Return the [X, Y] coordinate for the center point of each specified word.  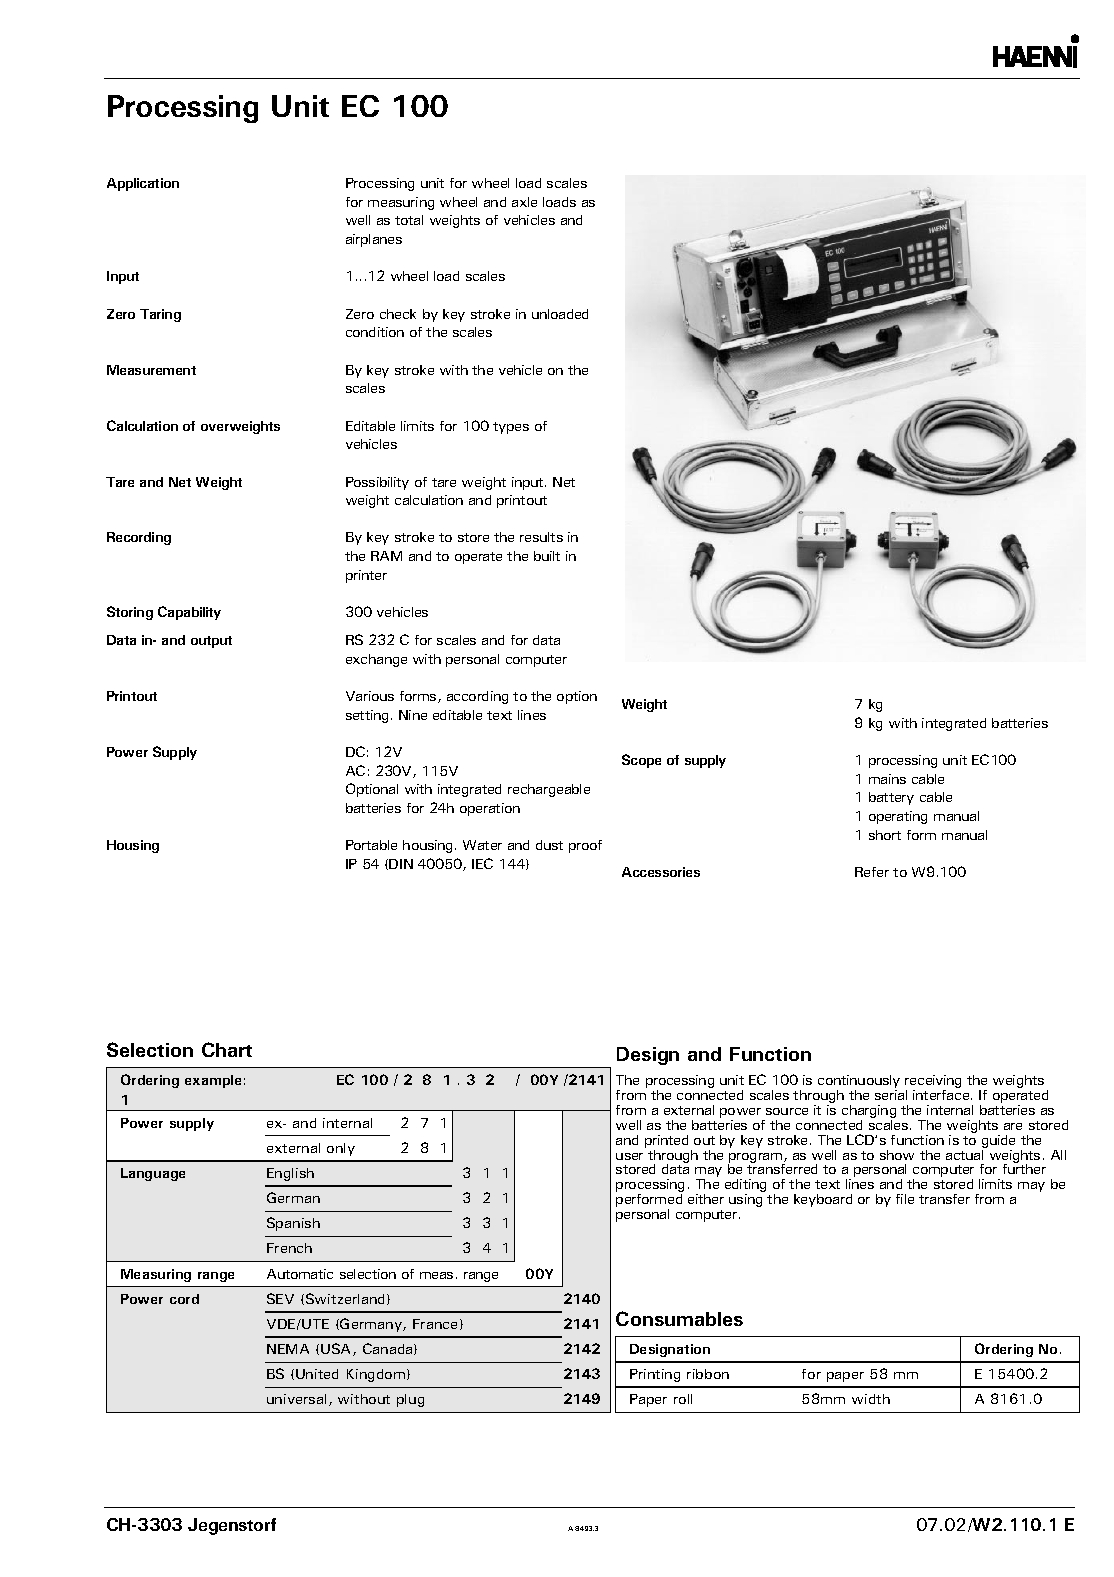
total [409, 220]
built [547, 556]
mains [887, 779]
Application [143, 184]
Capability [189, 613]
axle [524, 202]
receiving [933, 1083]
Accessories [661, 872]
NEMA [288, 1349]
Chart [227, 1049]
